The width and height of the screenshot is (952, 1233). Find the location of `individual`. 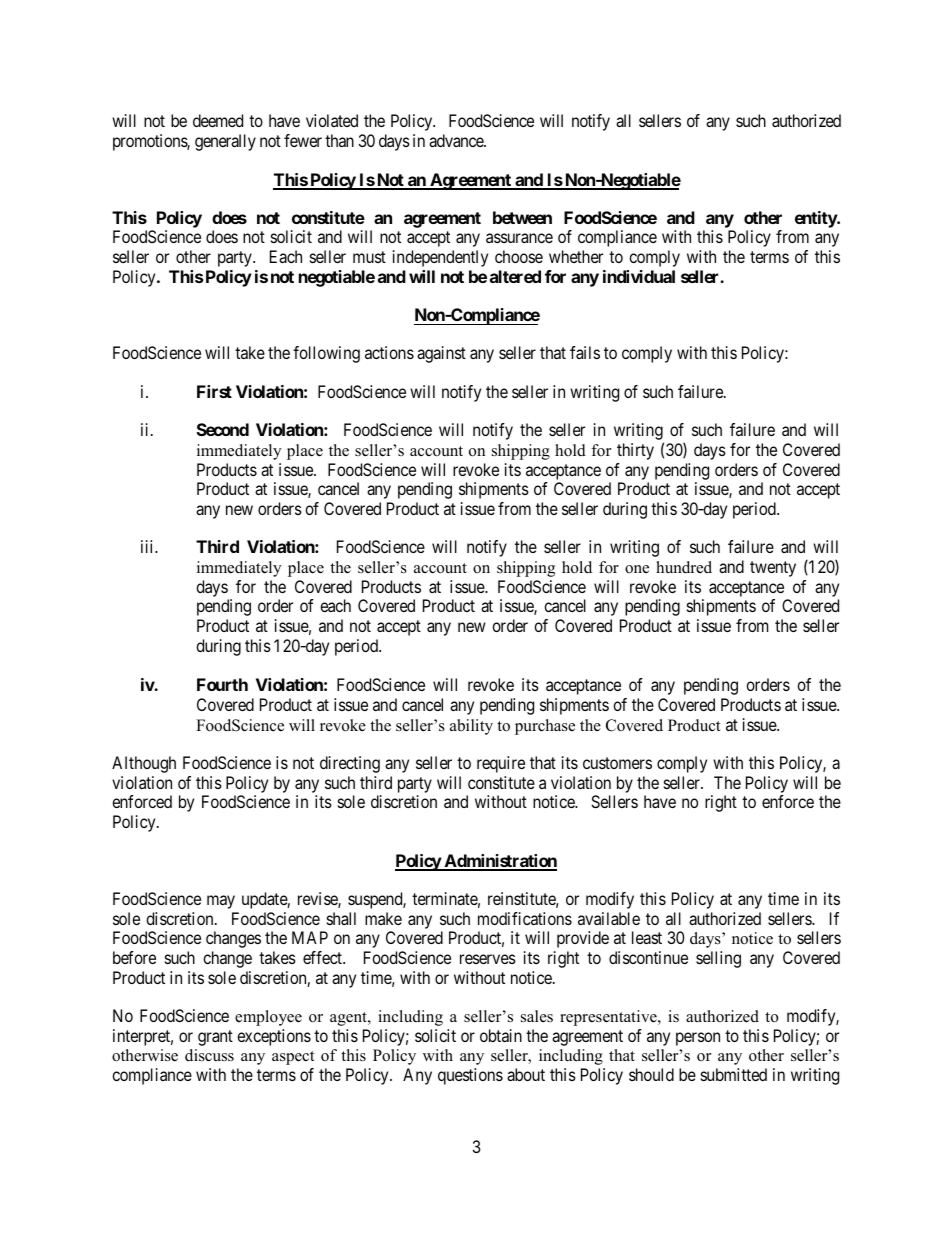

individual is located at coordinates (639, 276).
